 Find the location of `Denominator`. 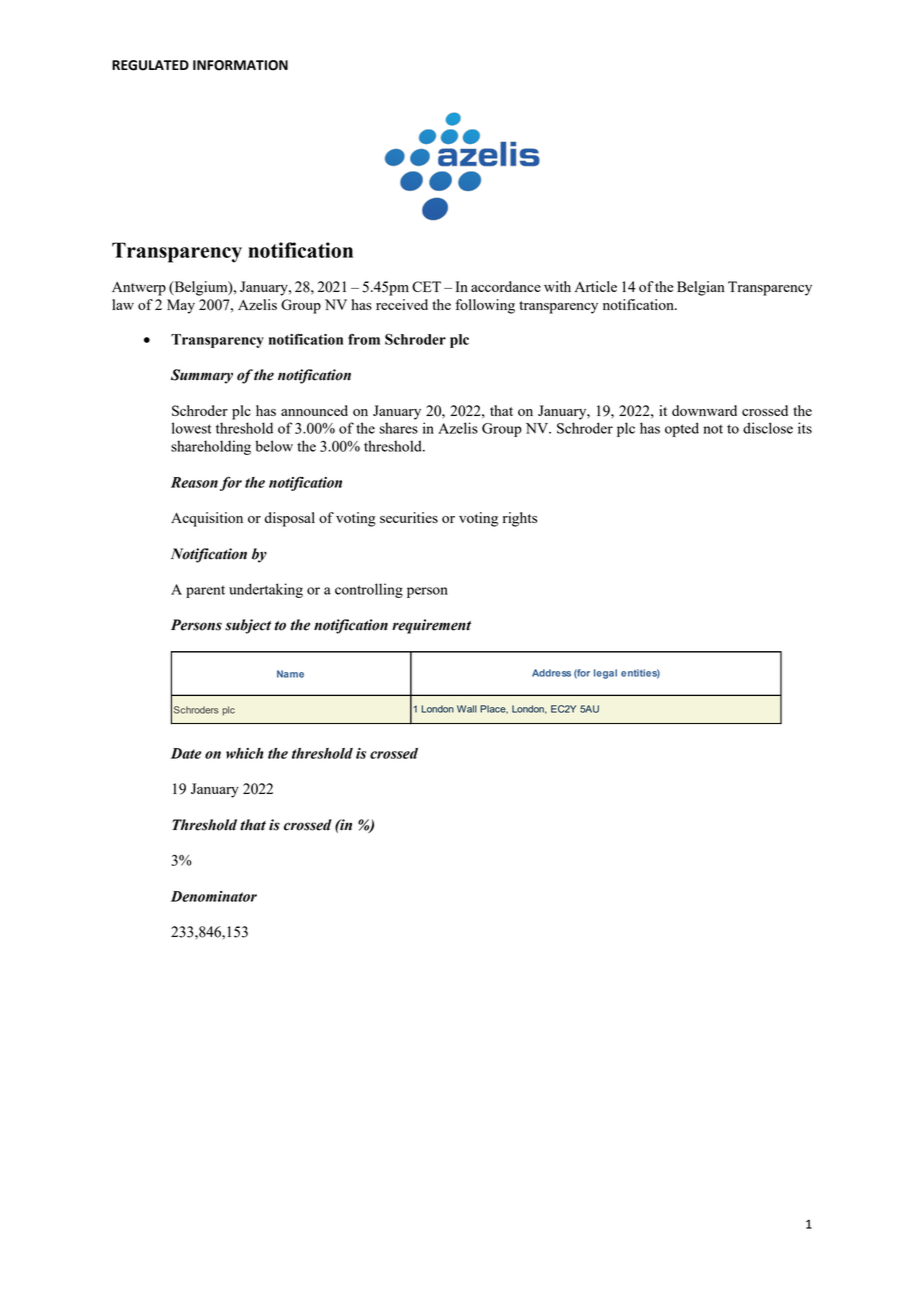

Denominator is located at coordinates (214, 896).
